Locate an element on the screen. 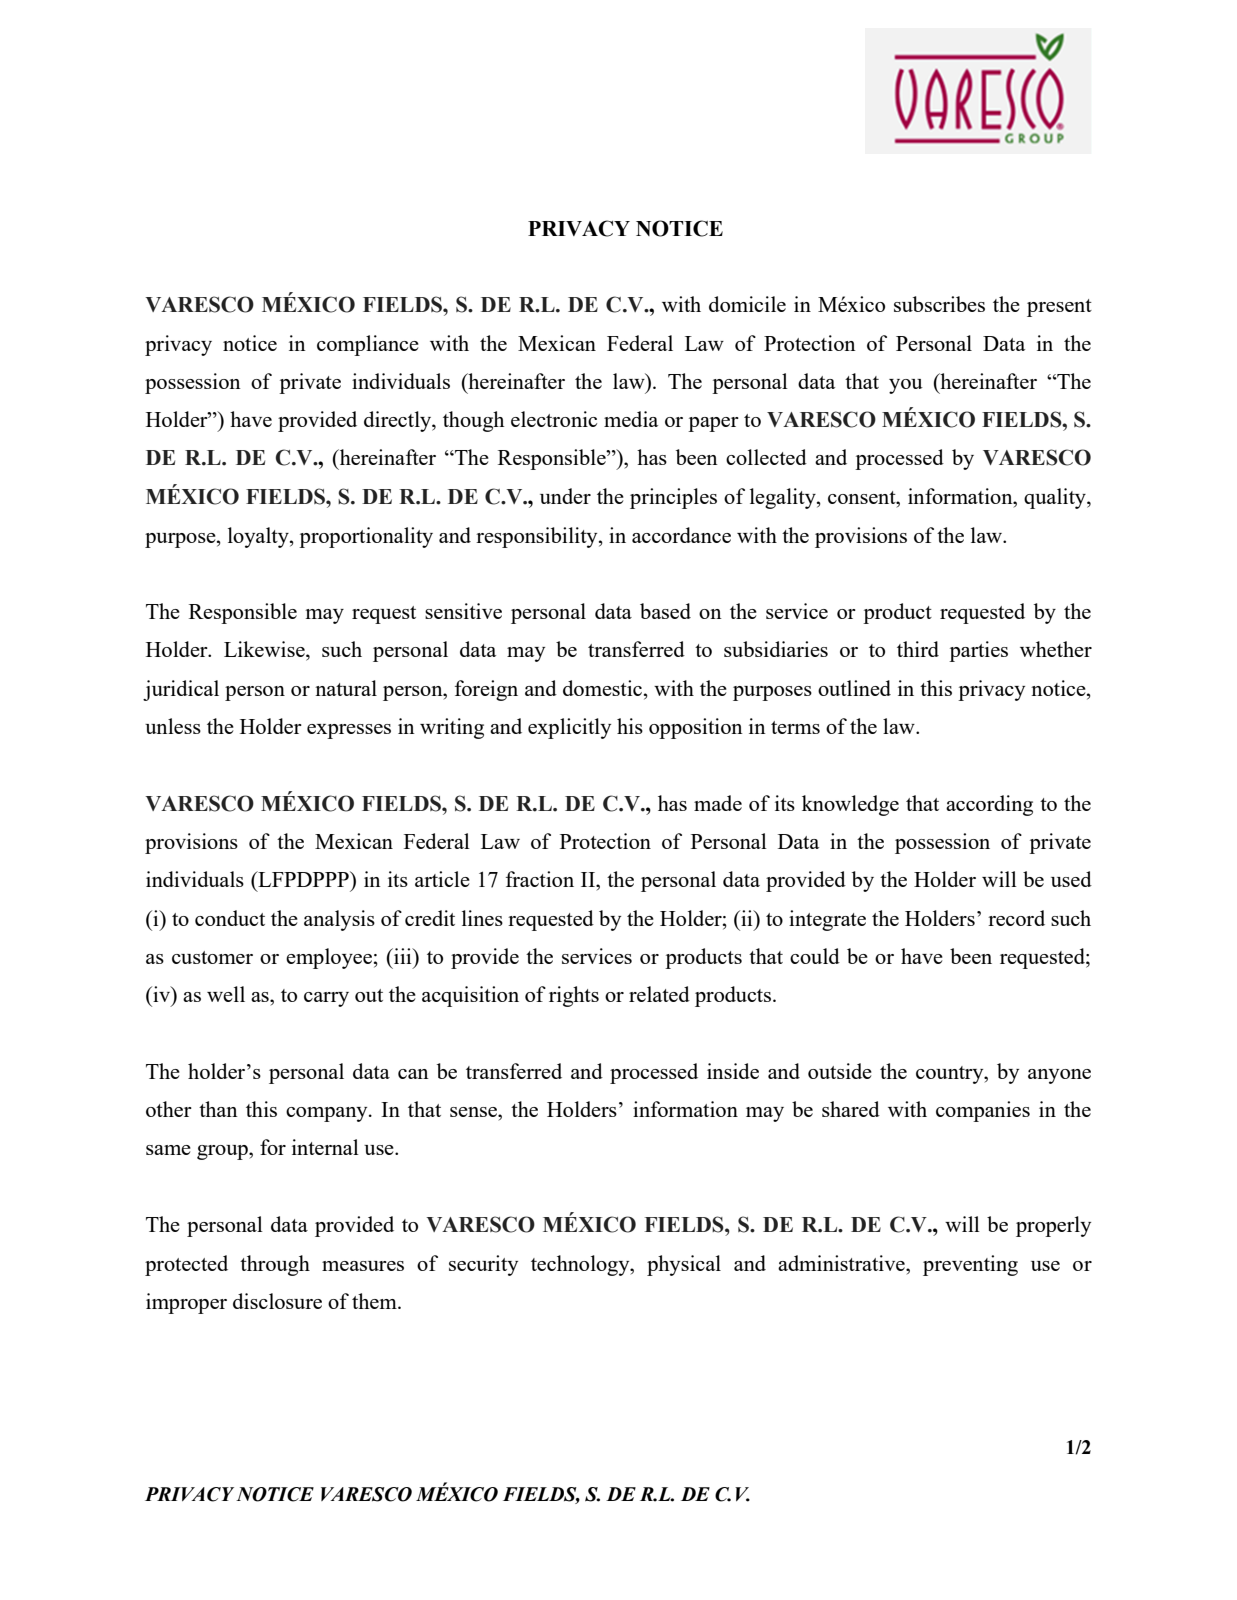  rights is located at coordinates (574, 996).
